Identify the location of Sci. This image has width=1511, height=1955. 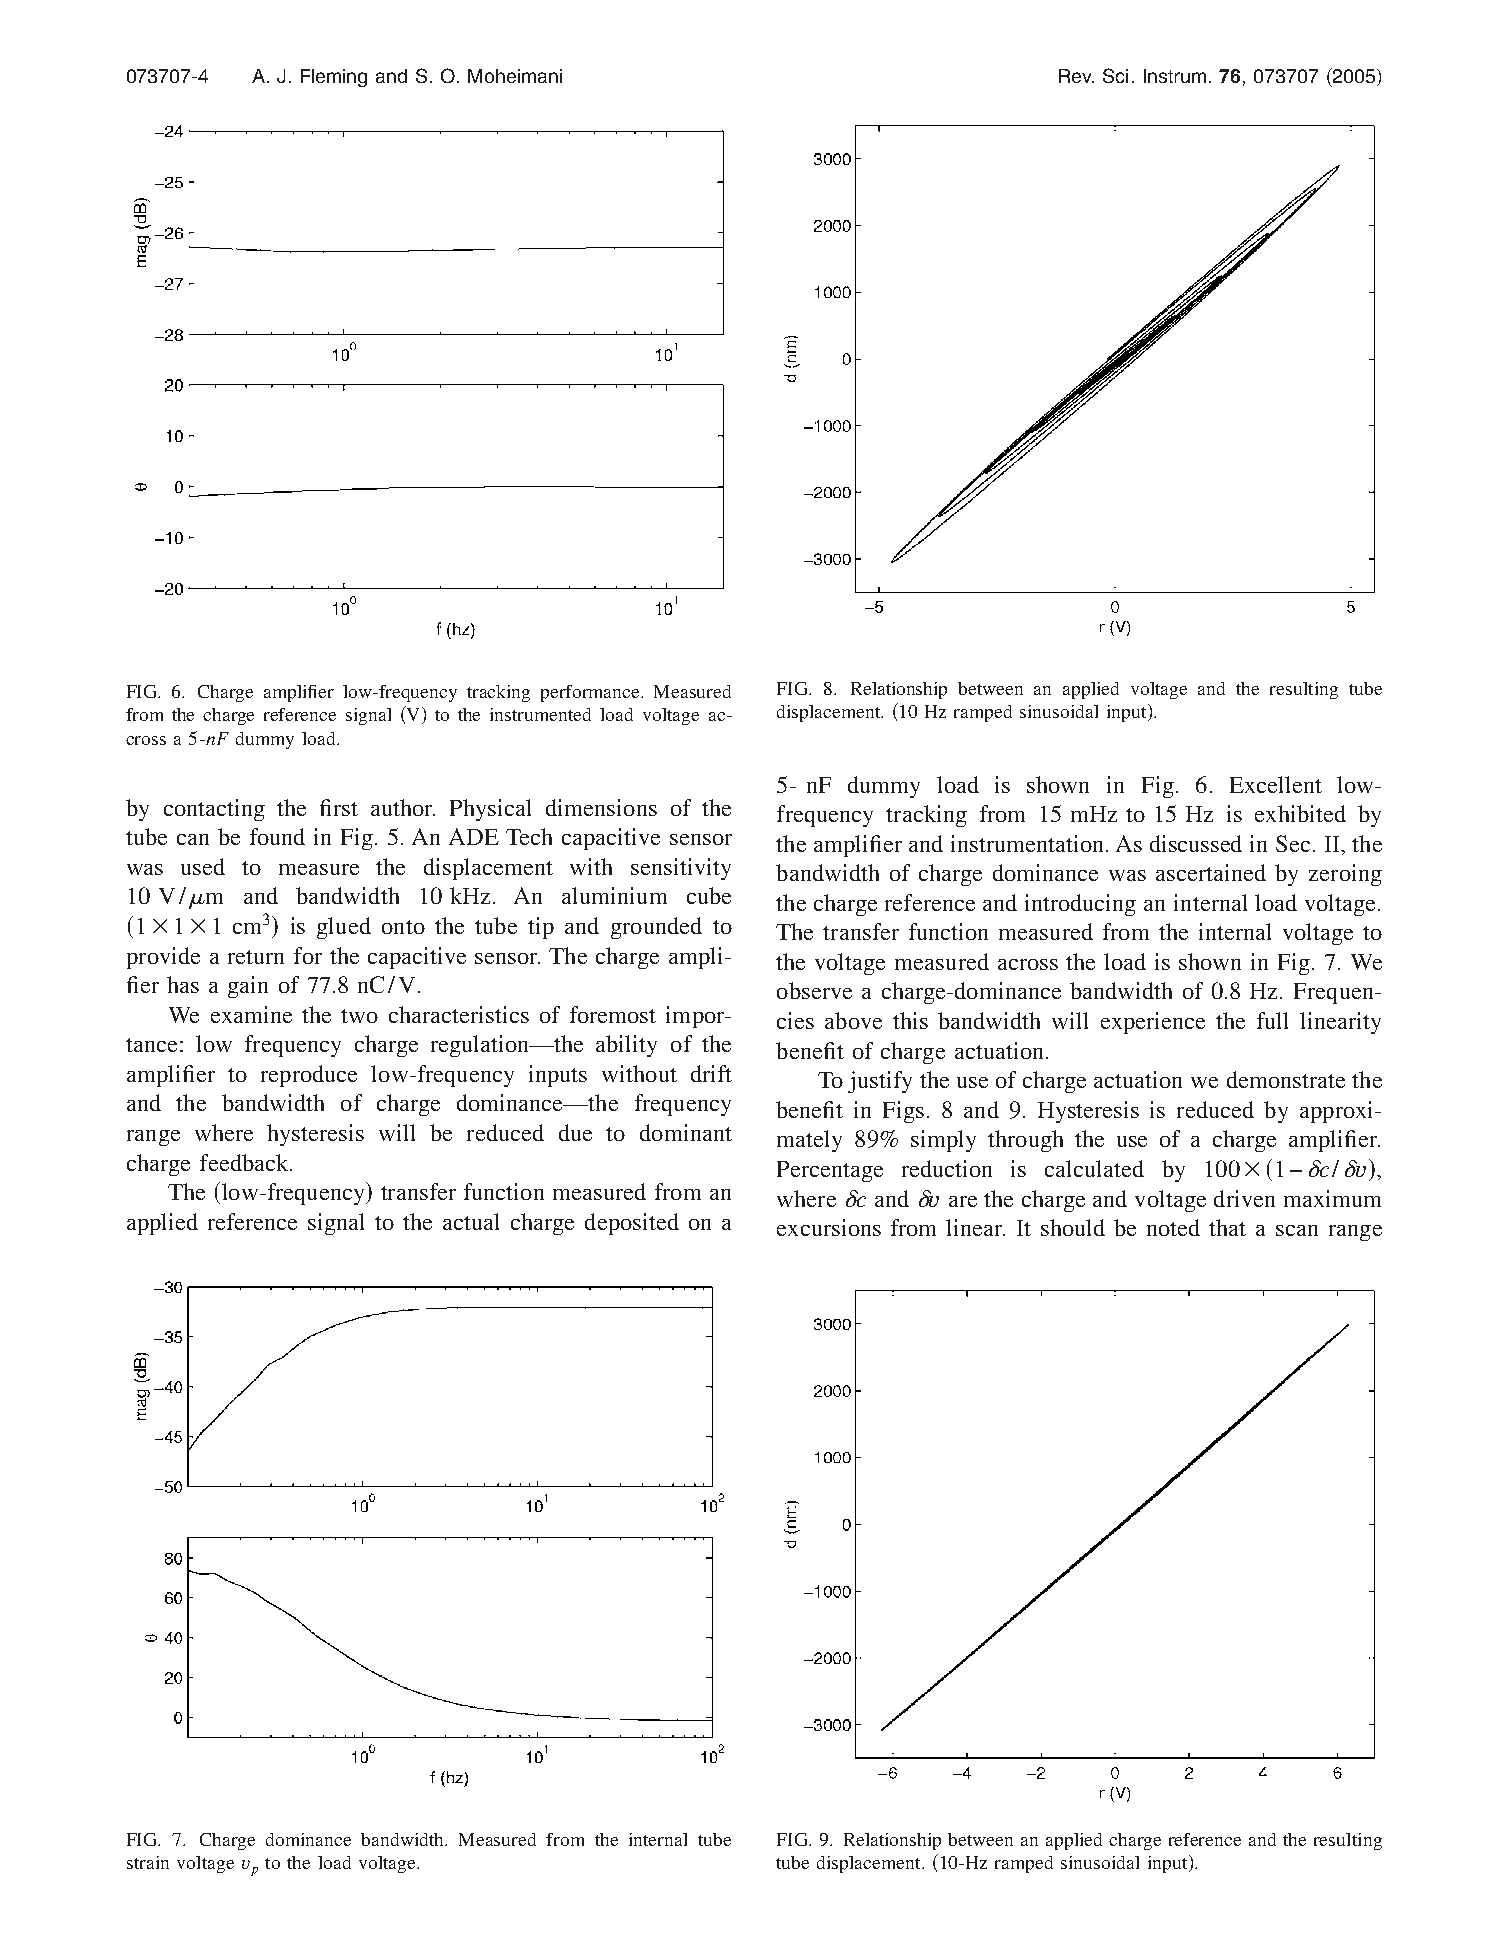
(1115, 75).
